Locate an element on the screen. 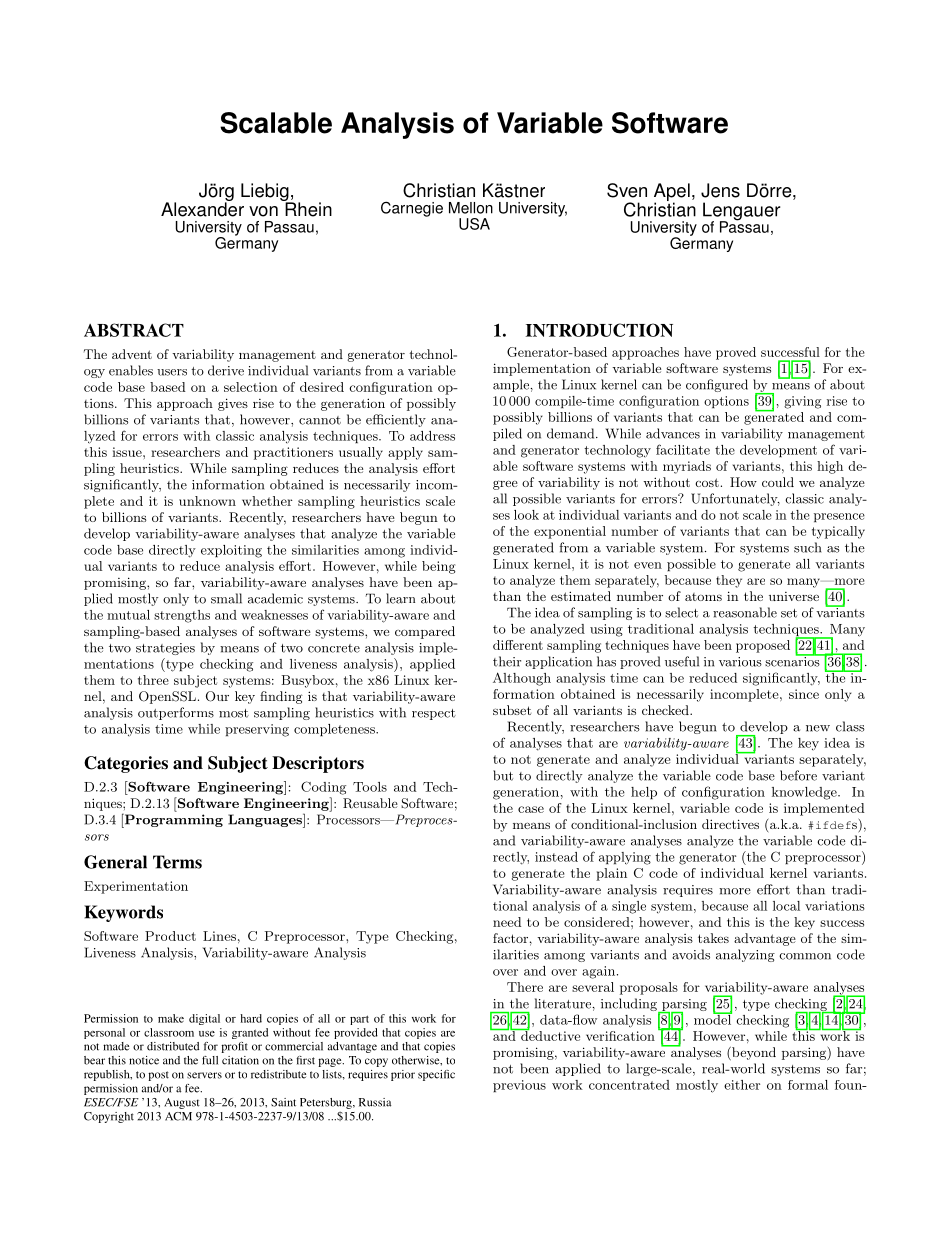  Jens is located at coordinates (720, 190).
